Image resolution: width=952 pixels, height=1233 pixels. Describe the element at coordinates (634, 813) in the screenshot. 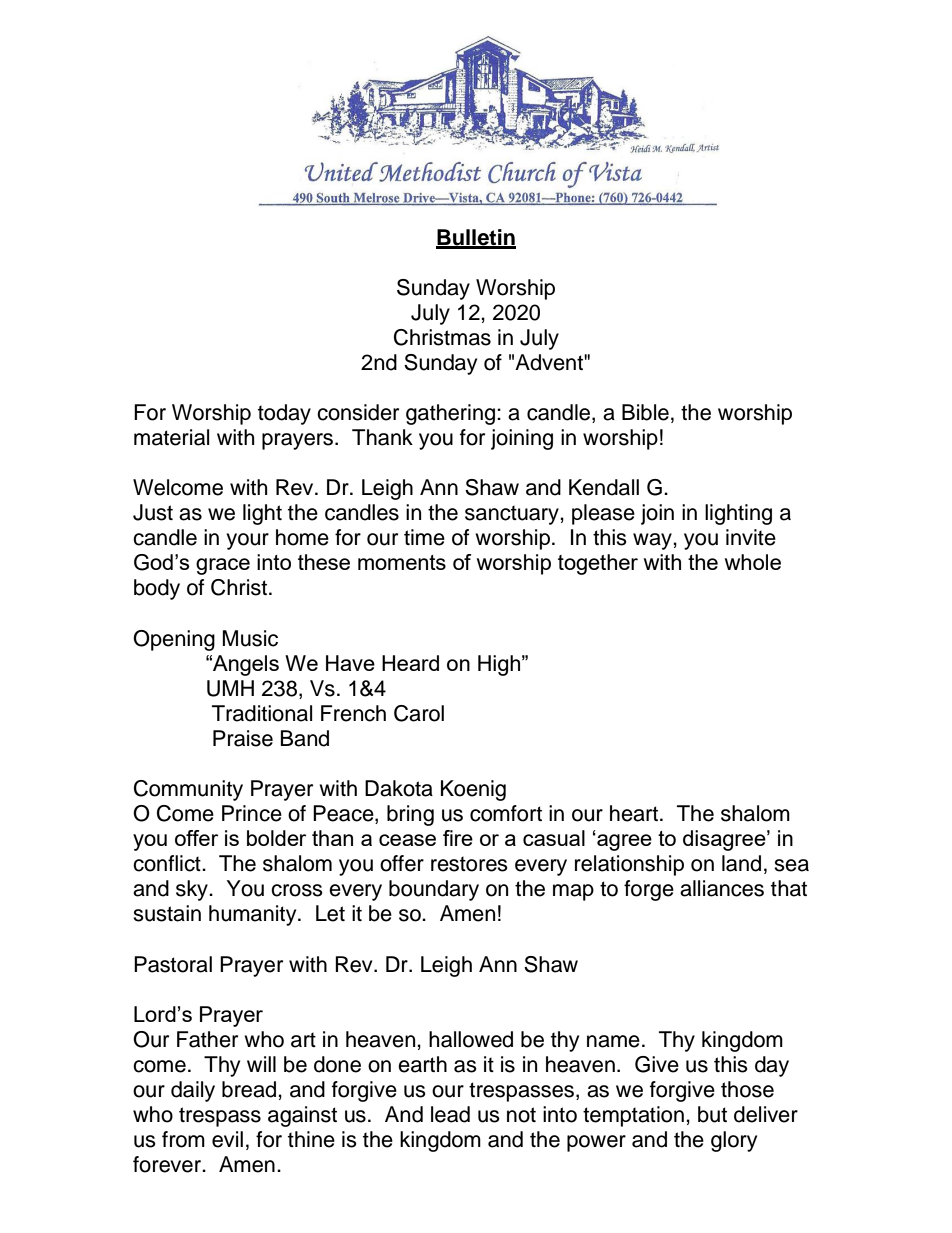

I see `heart` at that location.
